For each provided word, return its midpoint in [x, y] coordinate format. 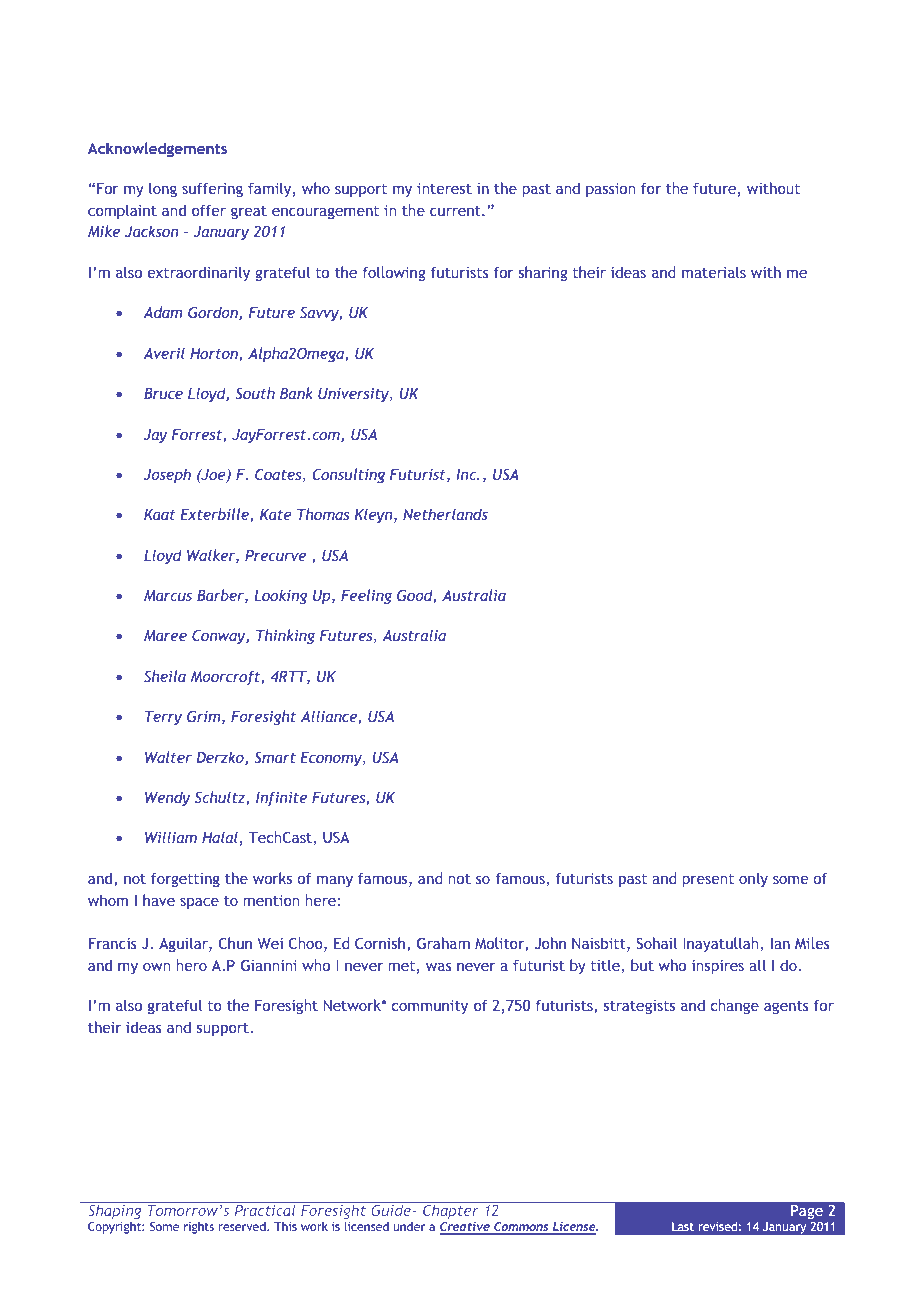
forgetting [185, 879]
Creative [466, 1227]
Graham [443, 943]
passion [610, 190]
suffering [212, 189]
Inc [467, 474]
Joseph [167, 475]
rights [199, 1228]
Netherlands [445, 514]
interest [444, 188]
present [708, 880]
